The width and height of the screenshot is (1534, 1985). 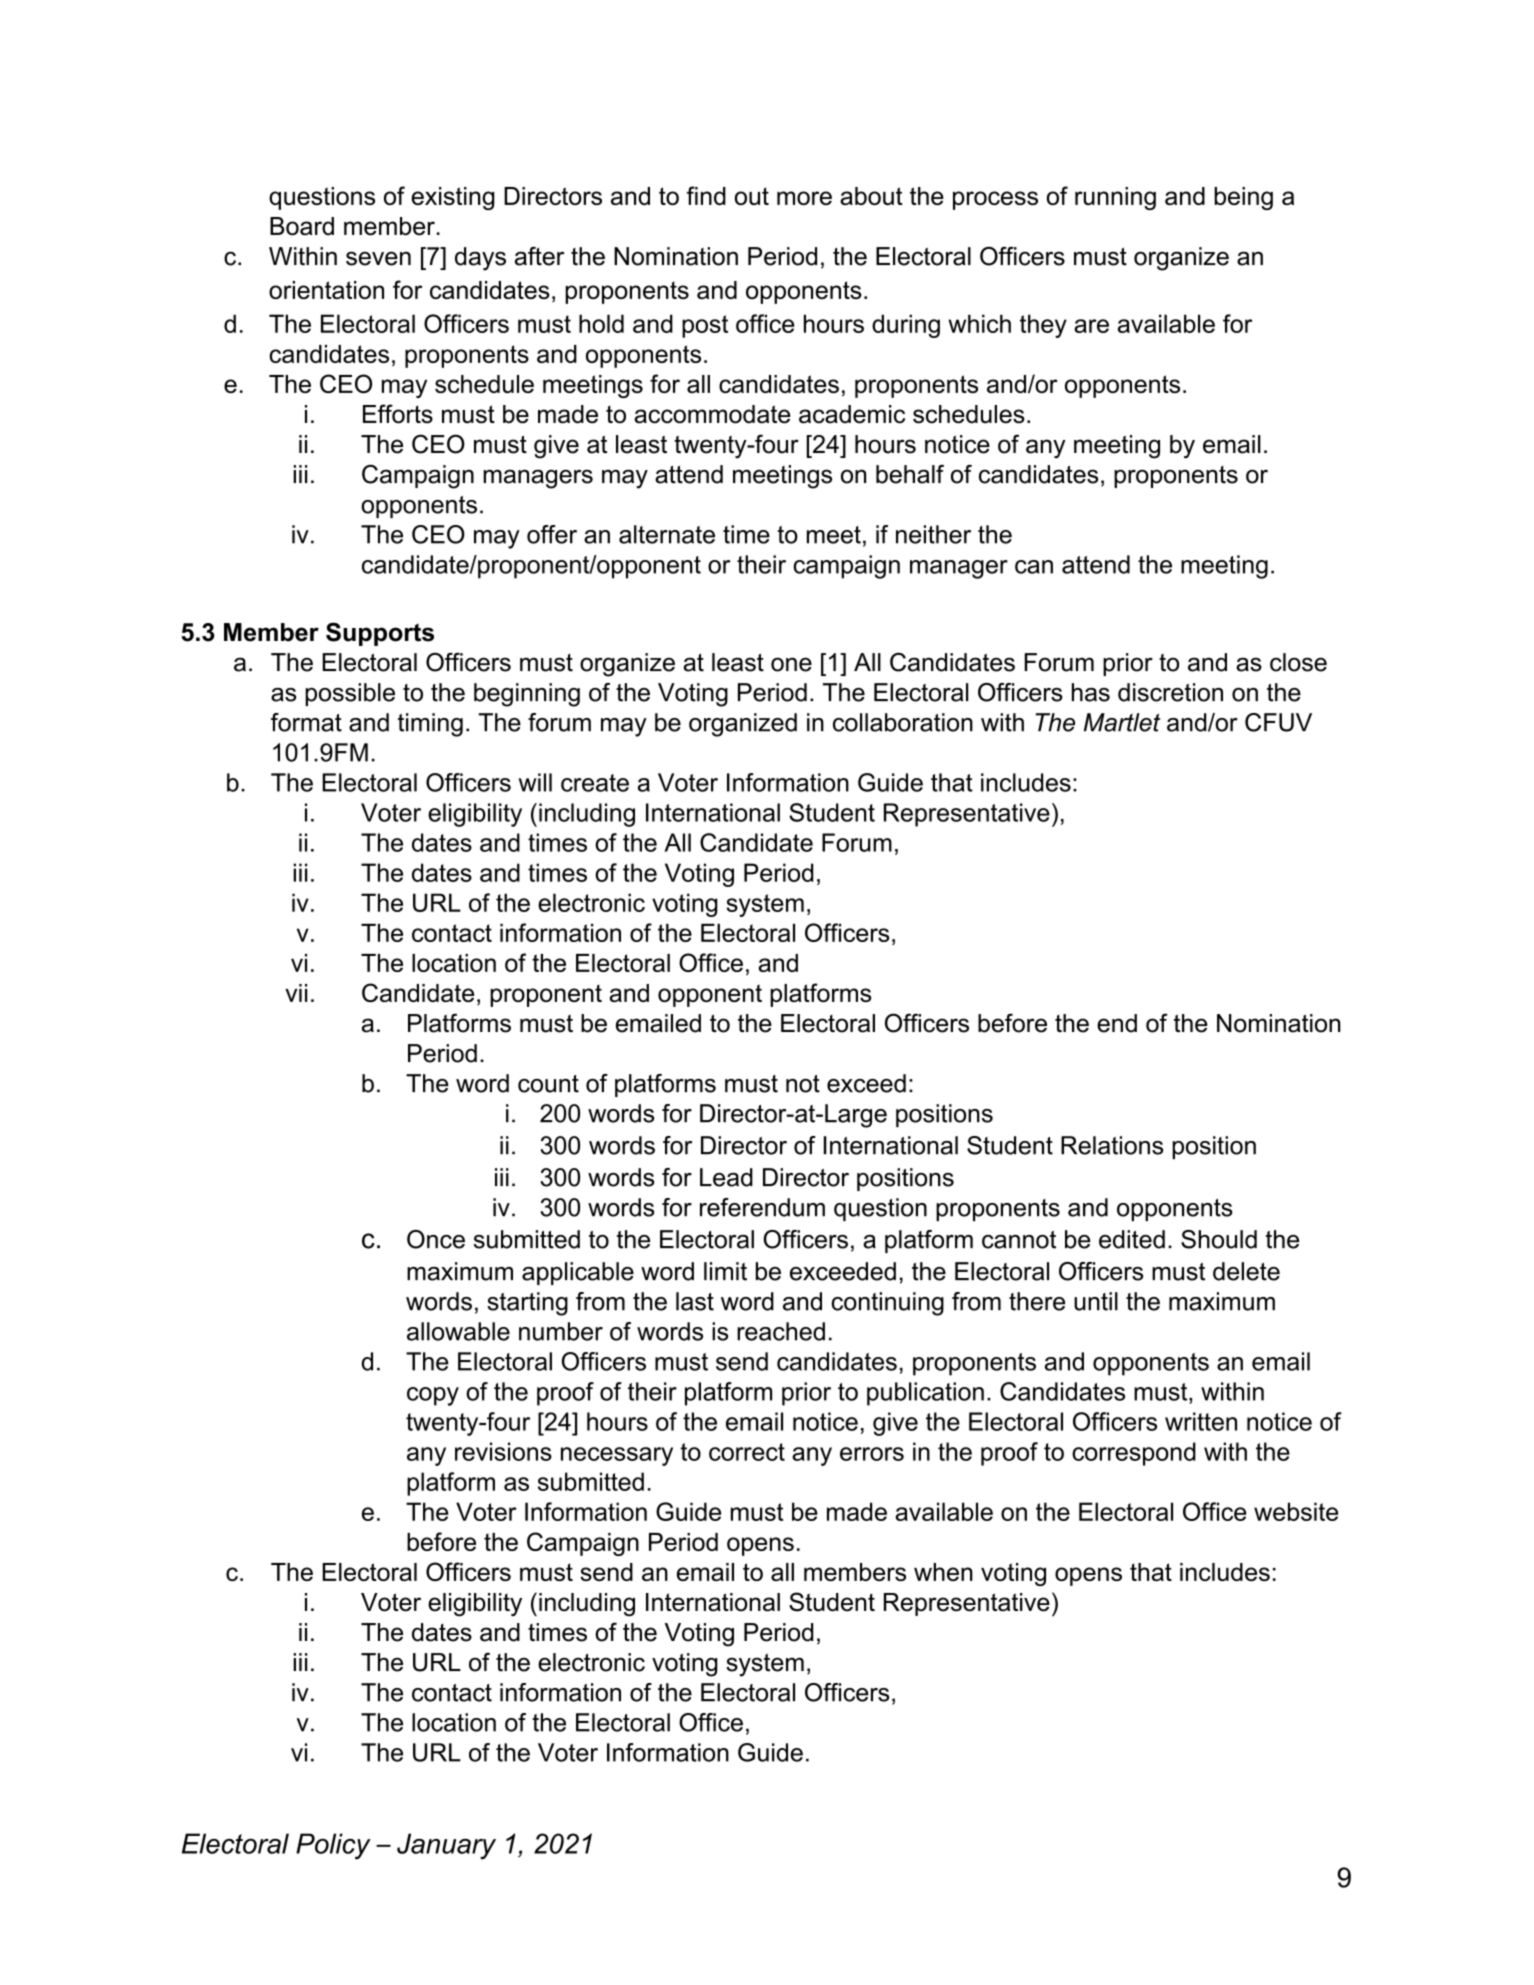 What do you see at coordinates (1115, 198) in the screenshot?
I see `running` at bounding box center [1115, 198].
